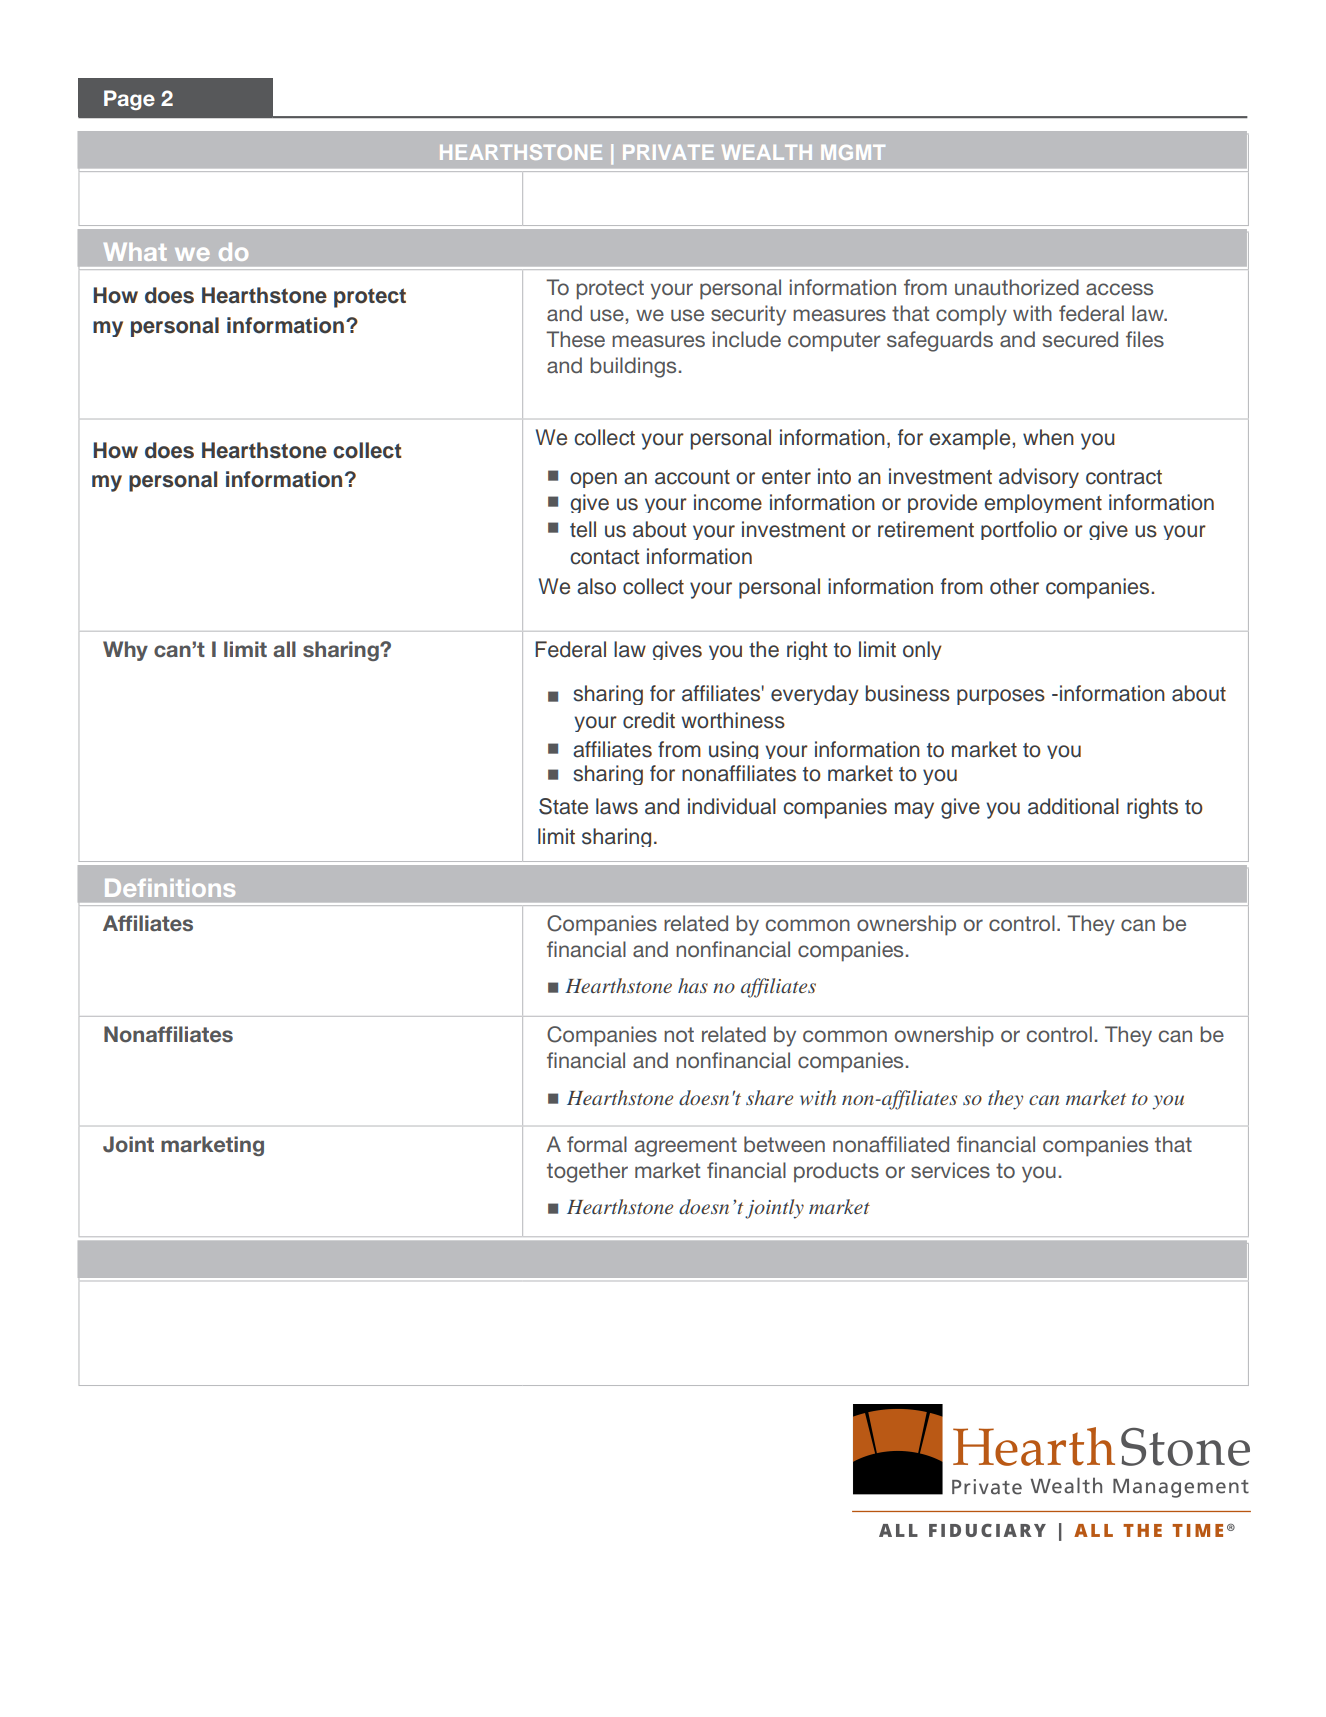  Describe the element at coordinates (128, 1144) in the image. I see `Joint` at that location.
